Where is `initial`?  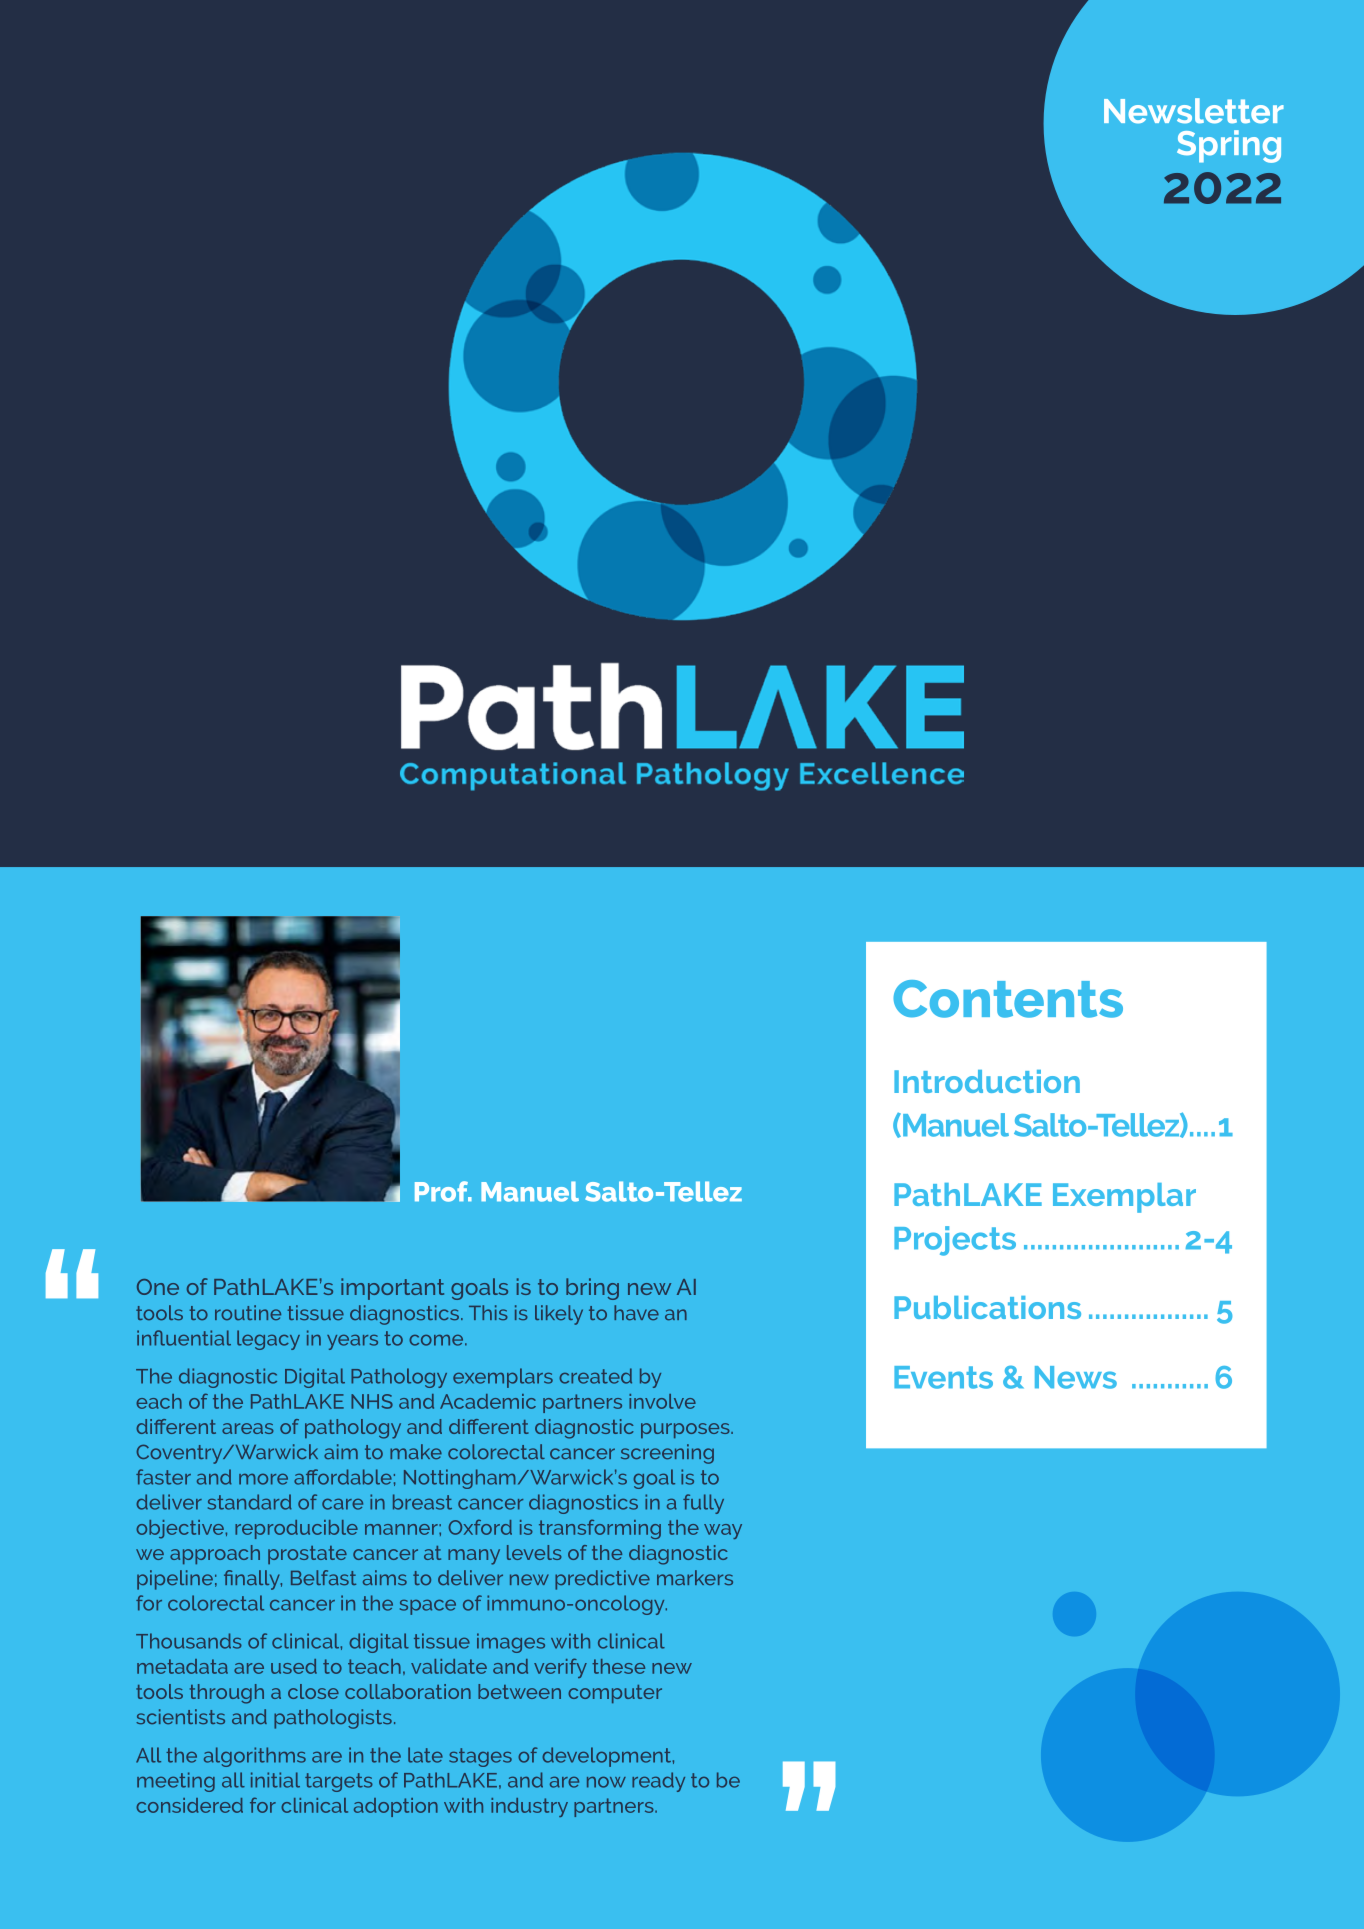
initial is located at coordinates (275, 1780).
